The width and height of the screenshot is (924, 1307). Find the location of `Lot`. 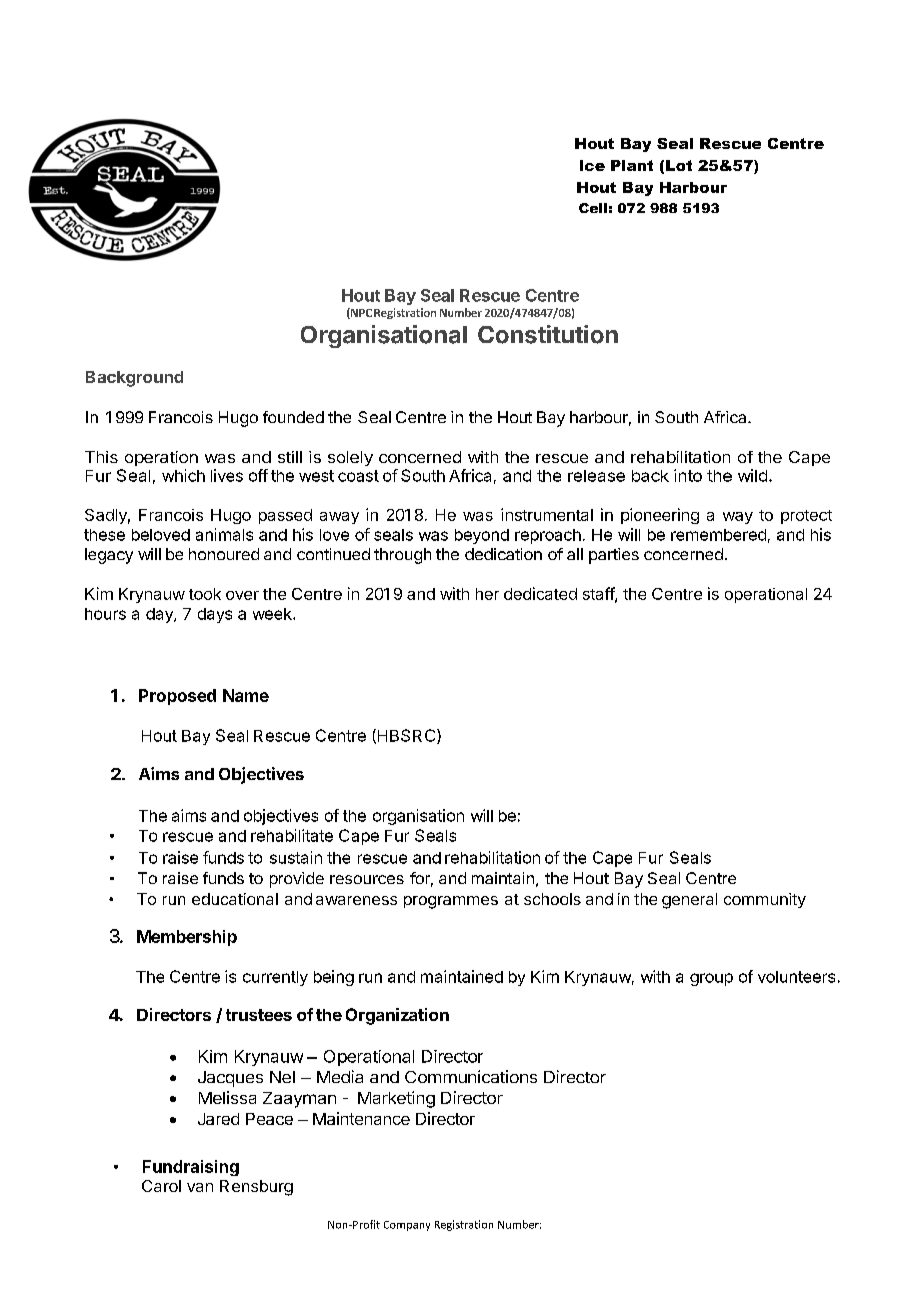

Lot is located at coordinates (679, 165).
